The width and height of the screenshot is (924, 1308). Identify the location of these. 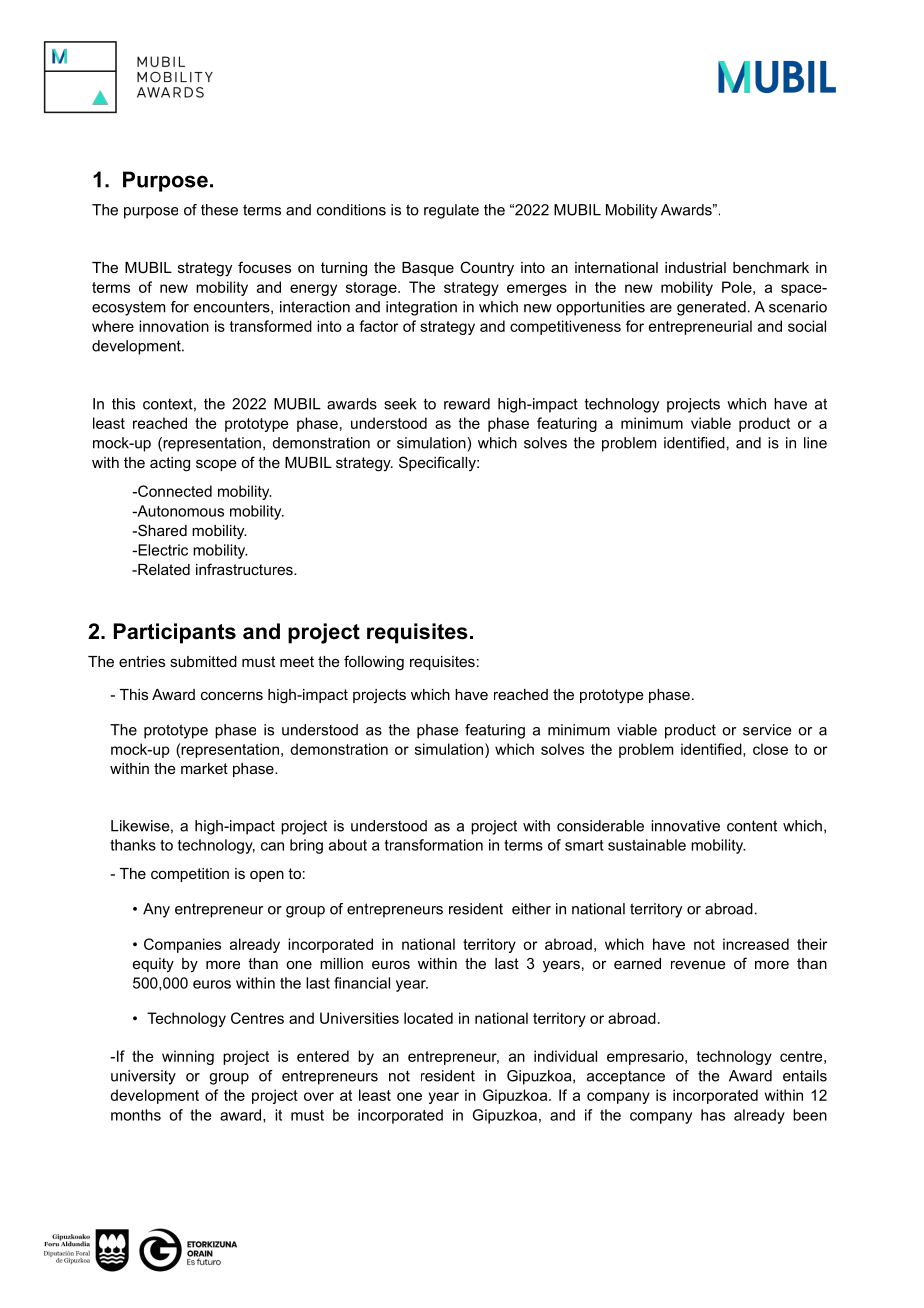
(219, 210).
